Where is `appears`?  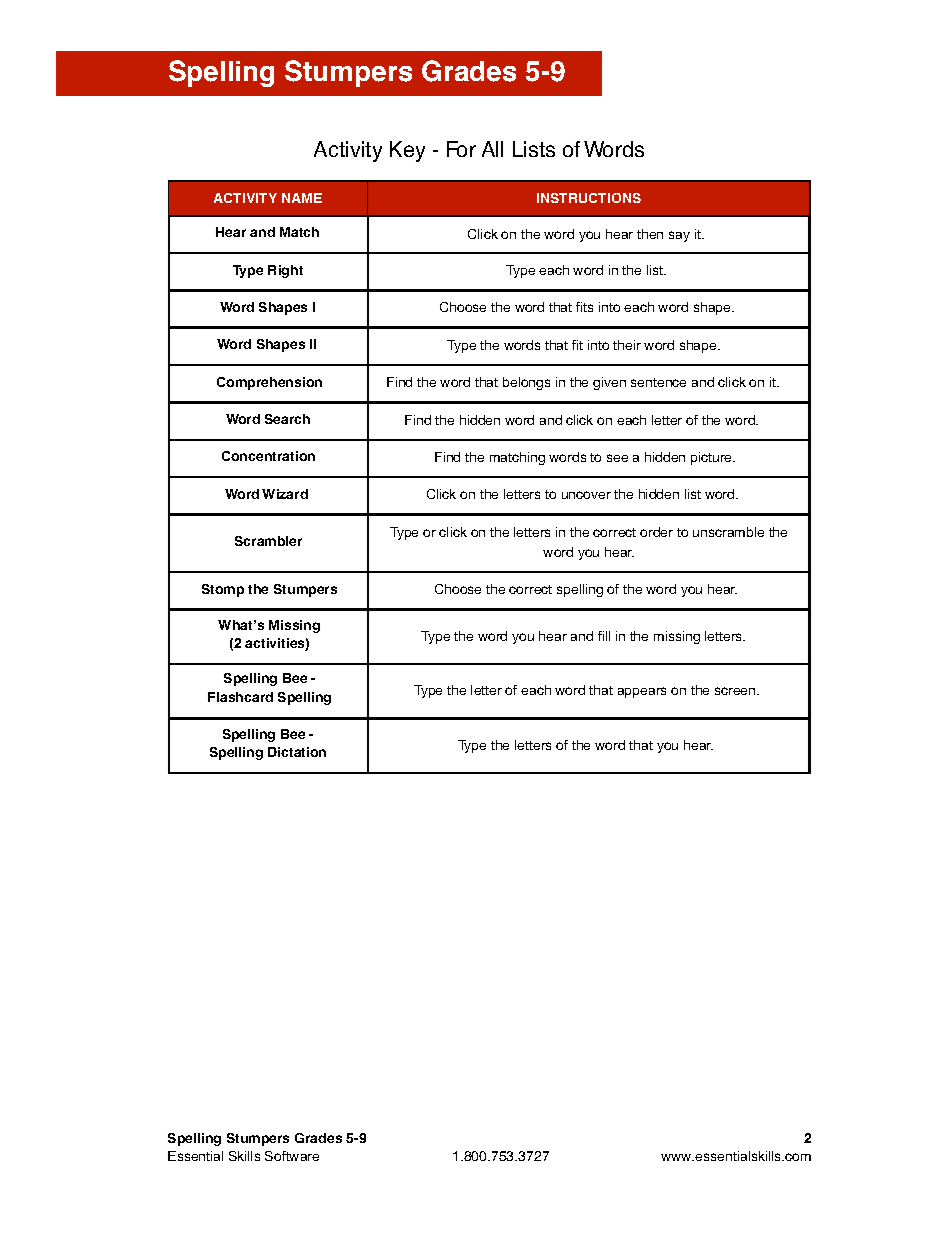 appears is located at coordinates (642, 692).
